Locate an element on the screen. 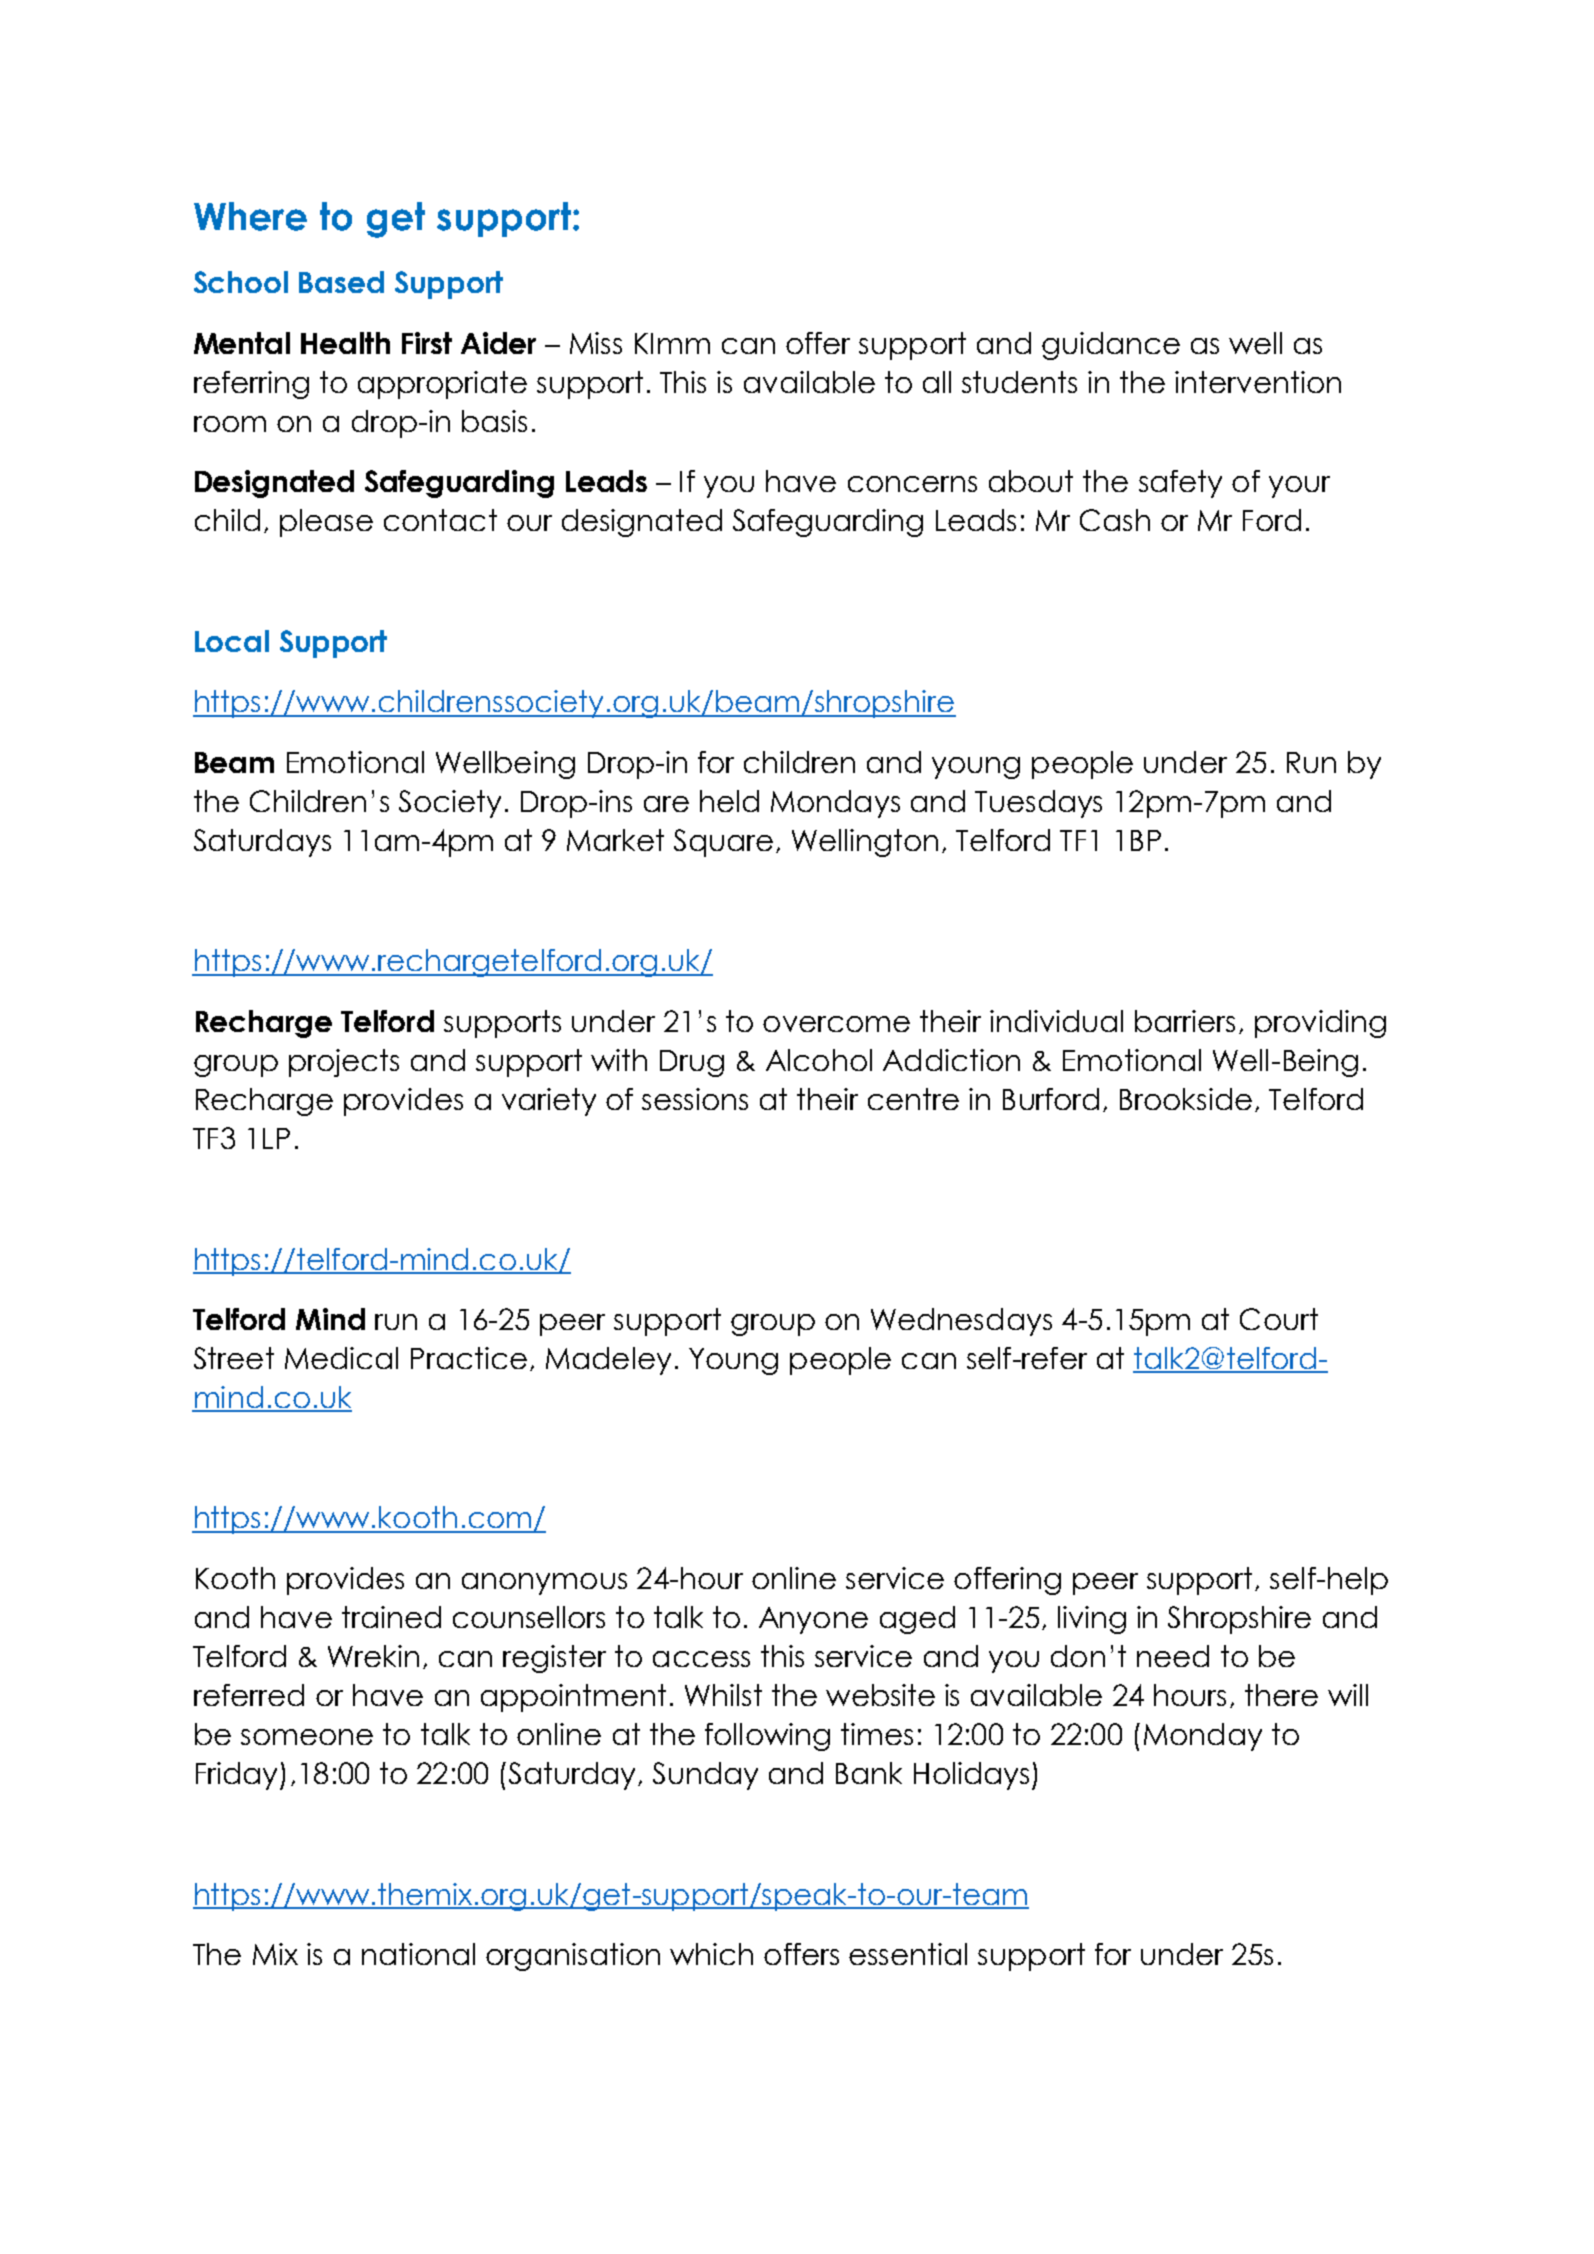 This screenshot has height=2254, width=1594. national is located at coordinates (418, 1954).
